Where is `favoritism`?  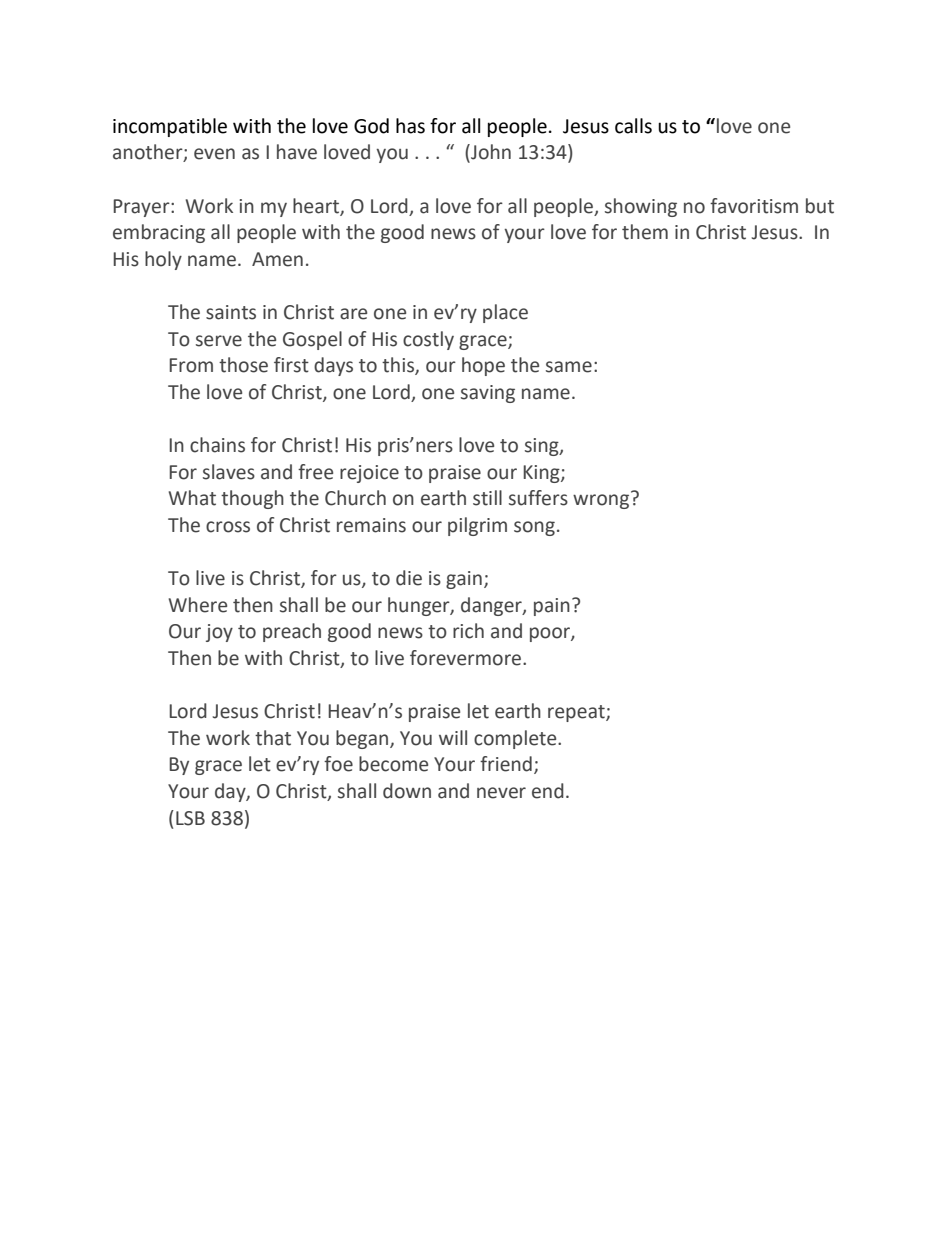
favoritism is located at coordinates (754, 206).
